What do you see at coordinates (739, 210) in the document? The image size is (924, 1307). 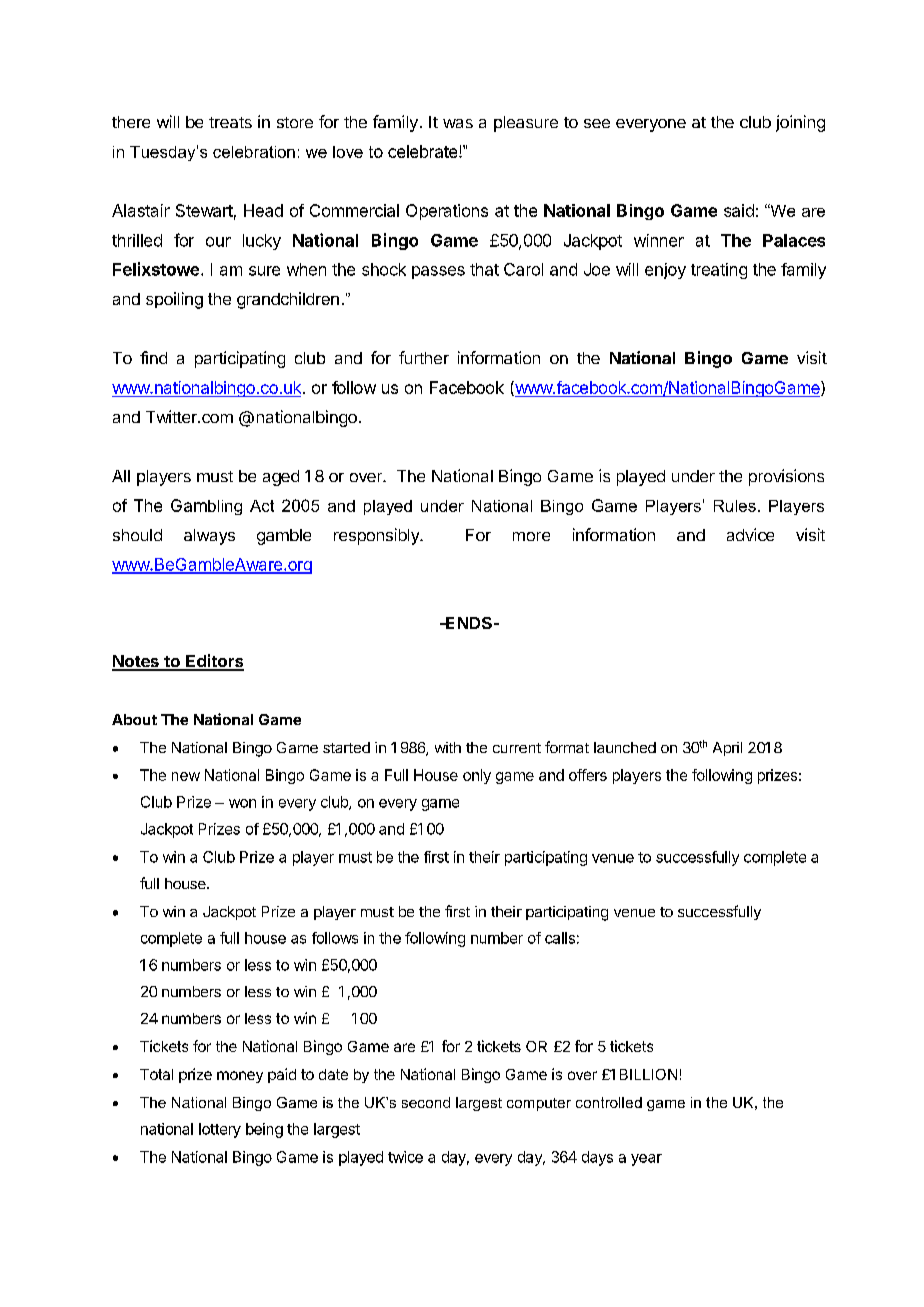 I see `said` at bounding box center [739, 210].
